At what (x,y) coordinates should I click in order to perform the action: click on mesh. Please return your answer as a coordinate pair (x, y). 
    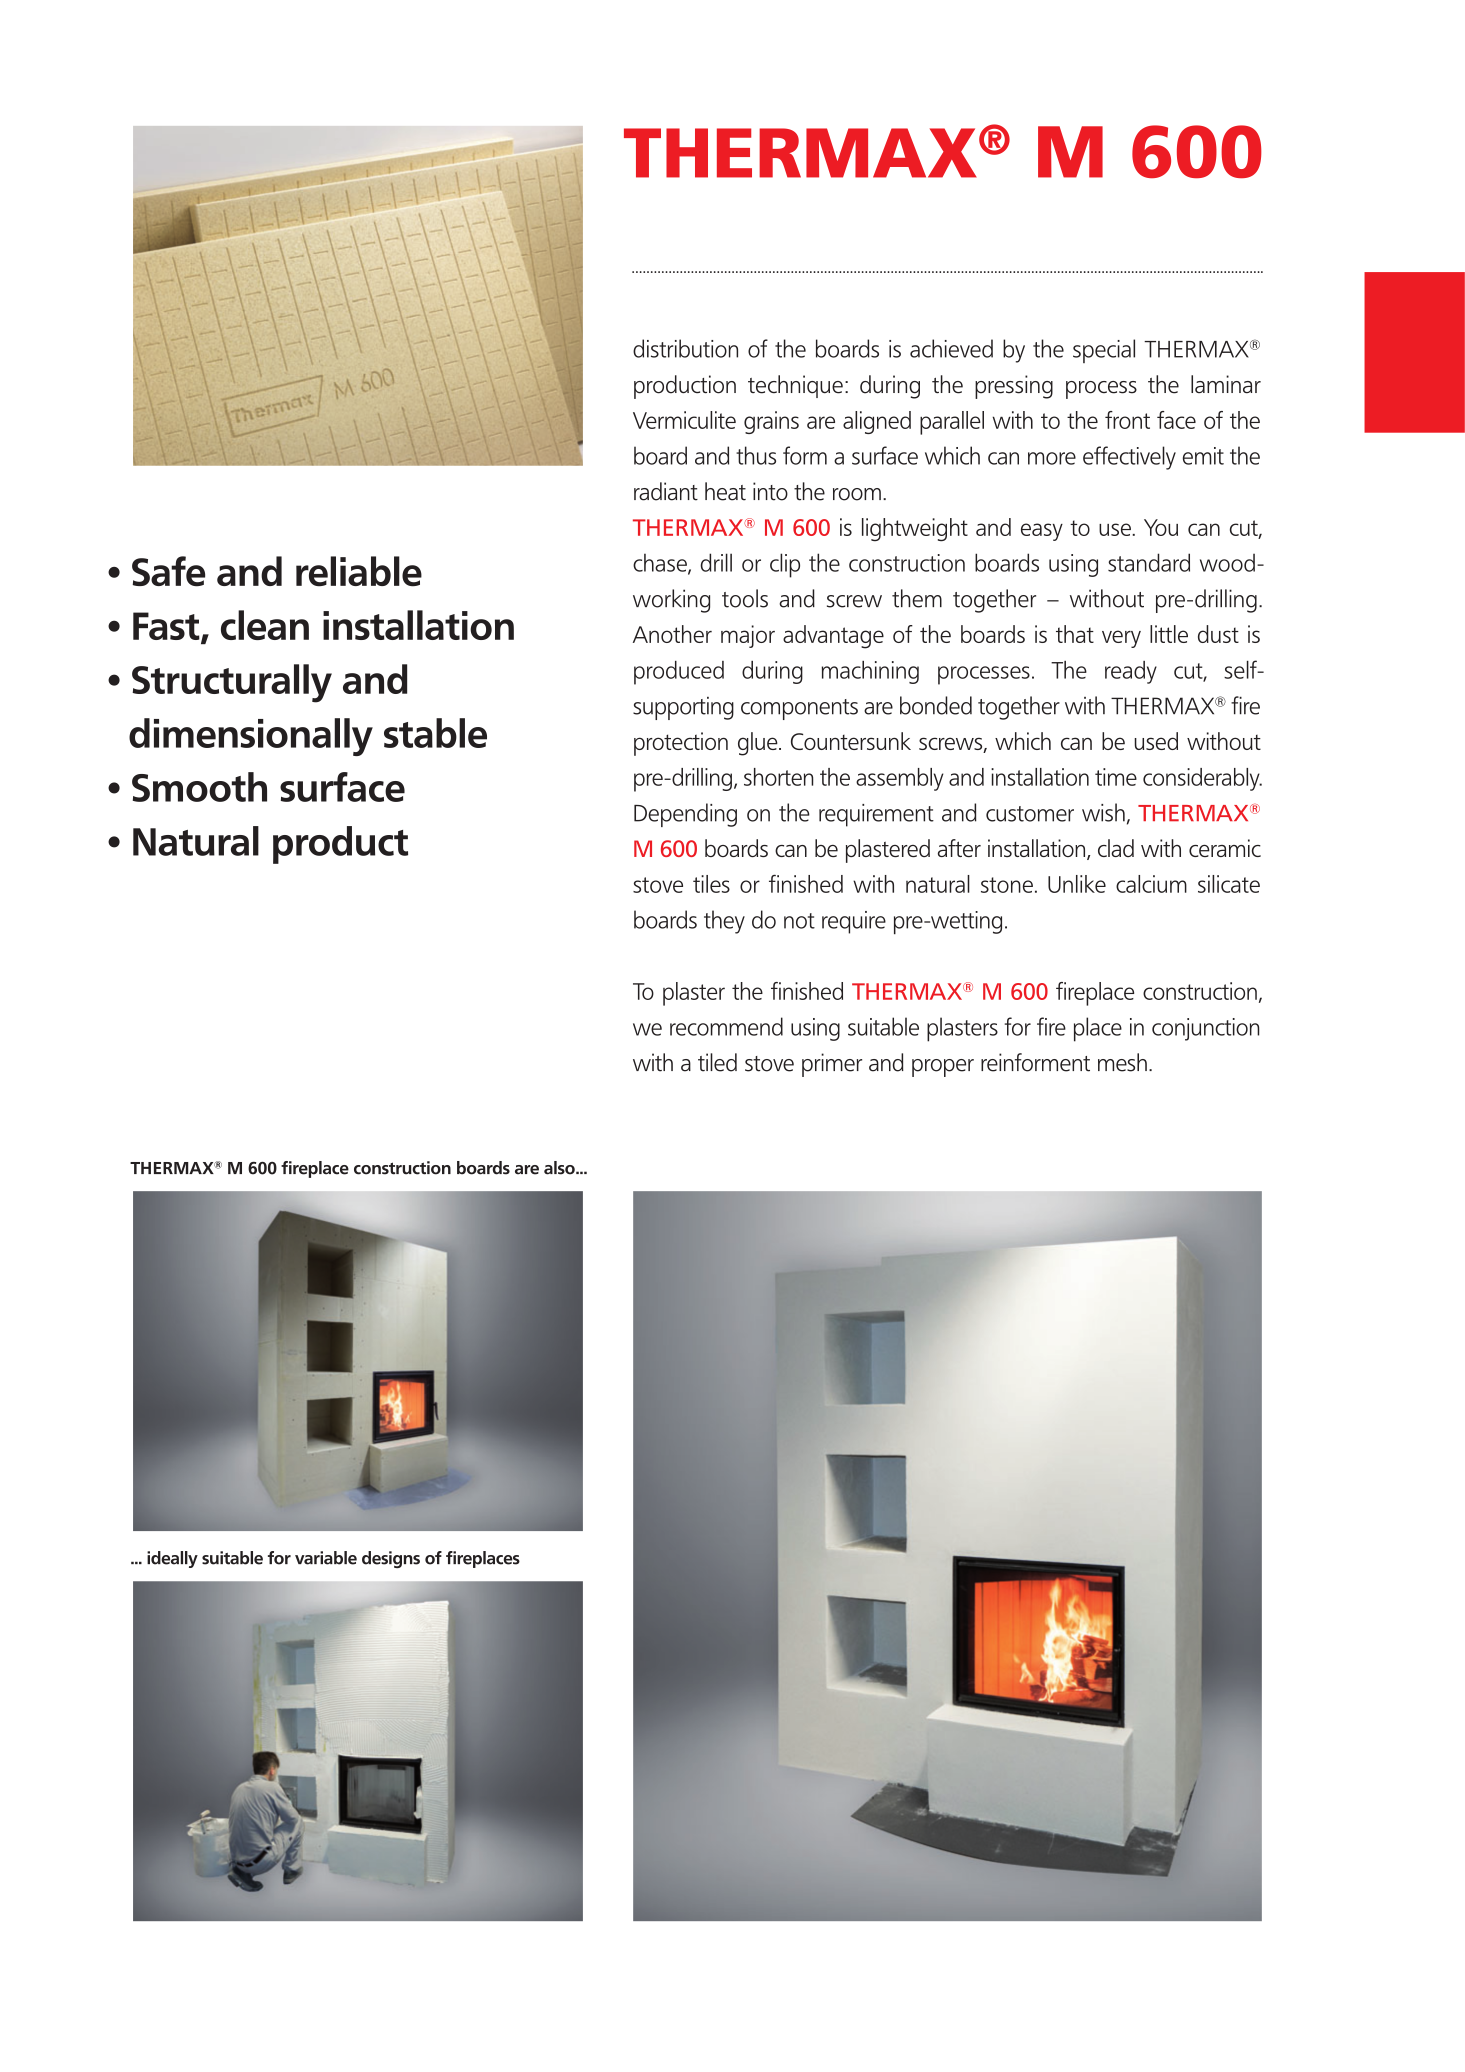
    Looking at the image, I should click on (1122, 1062).
